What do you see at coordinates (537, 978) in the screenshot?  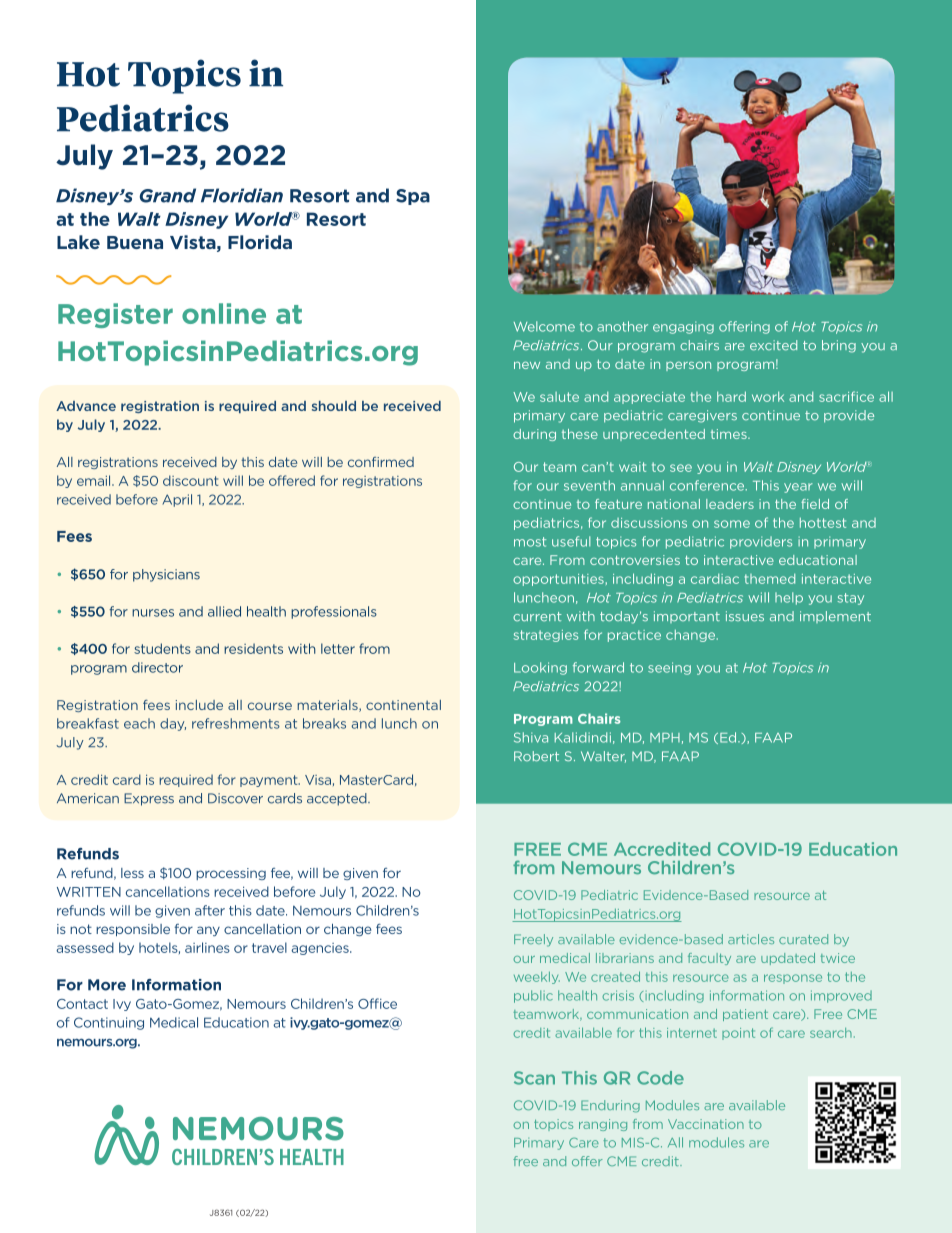 I see `weekly` at bounding box center [537, 978].
